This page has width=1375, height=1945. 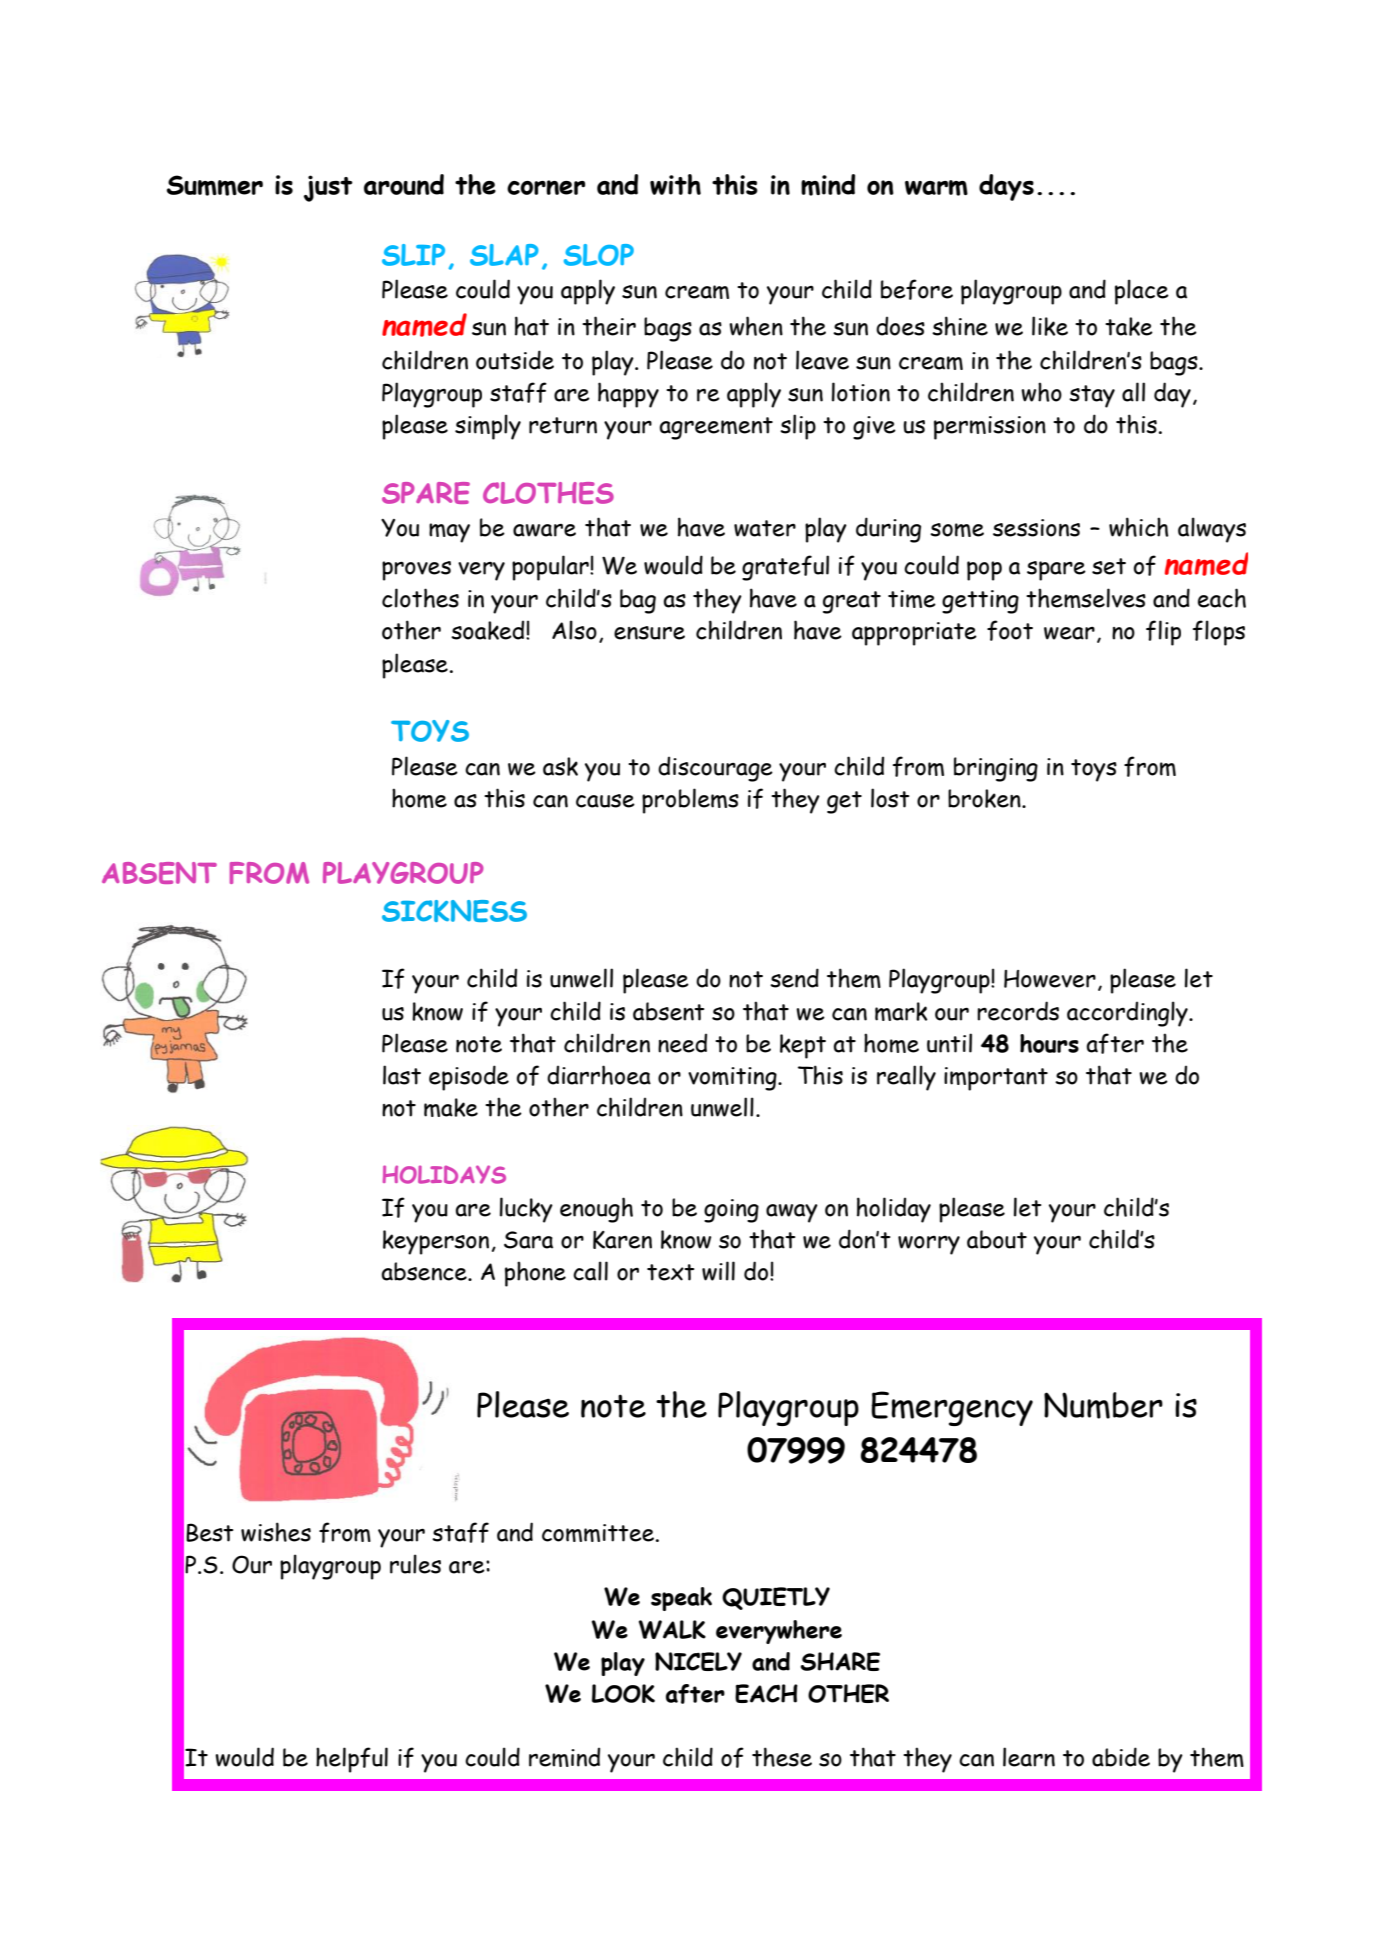 What do you see at coordinates (715, 769) in the page?
I see `discourage` at bounding box center [715, 769].
